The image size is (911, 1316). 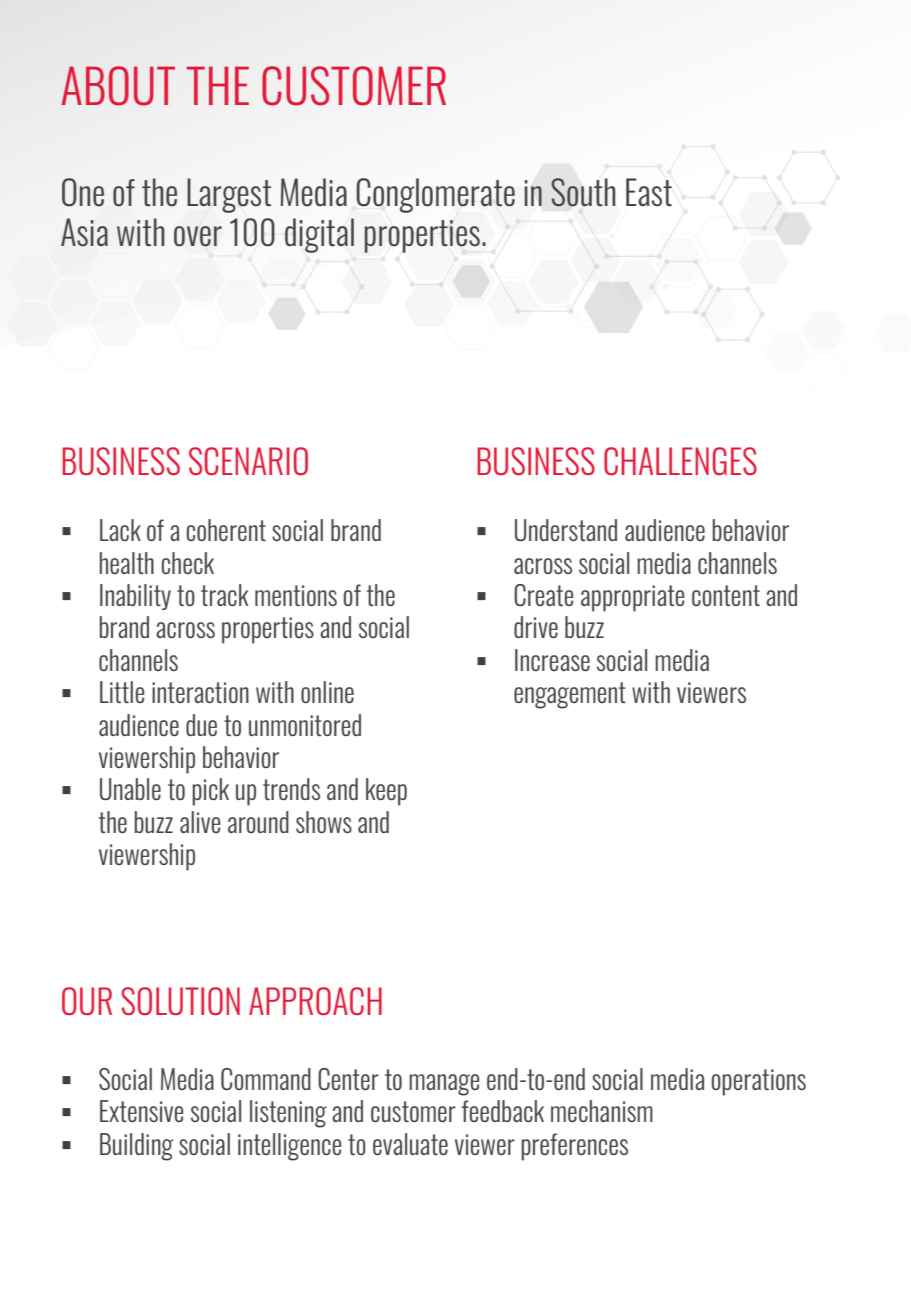 I want to click on Unable, so click(x=130, y=789).
